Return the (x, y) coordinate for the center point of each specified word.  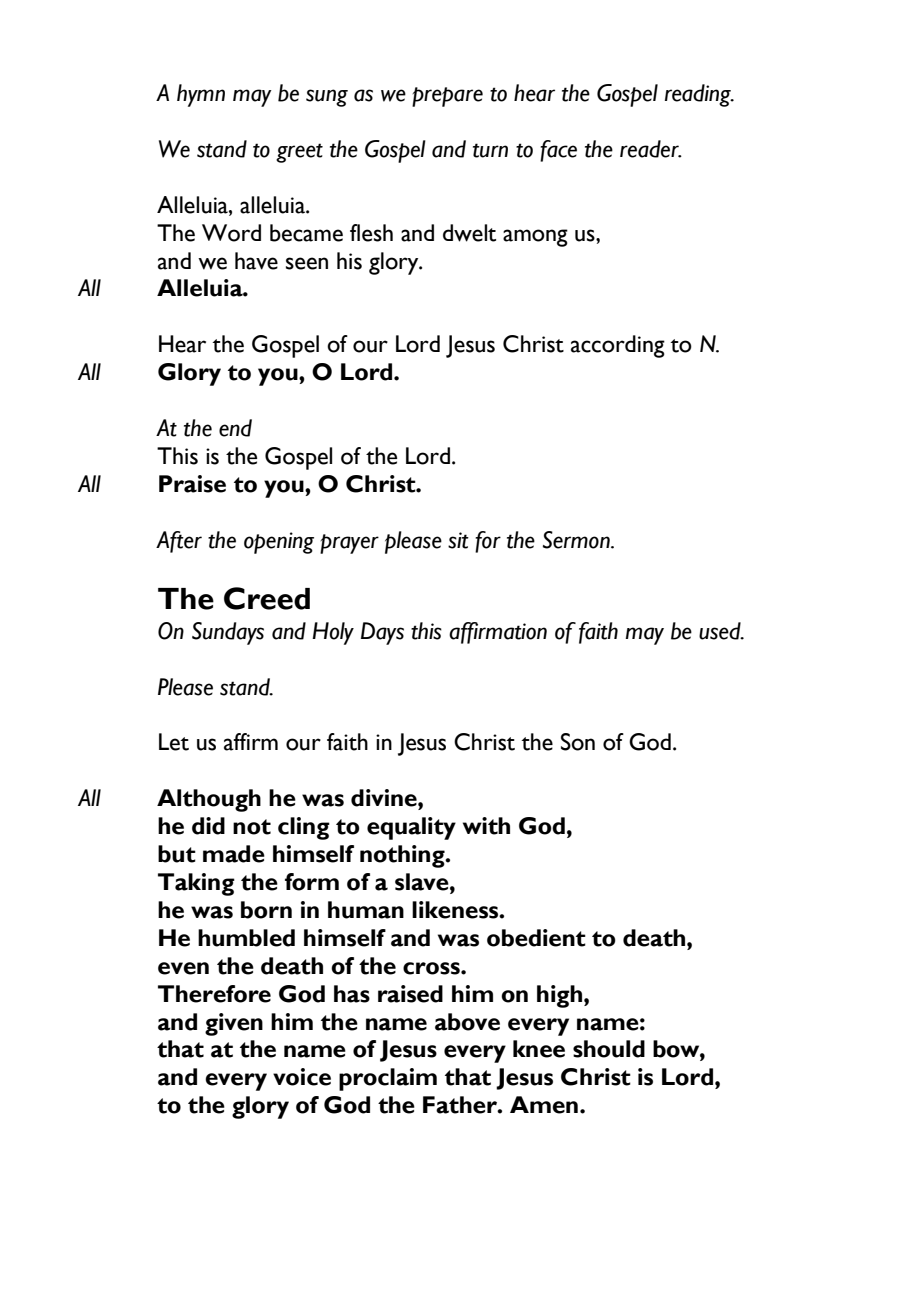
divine (385, 798)
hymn (201, 95)
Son (578, 742)
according (618, 346)
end (235, 428)
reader (650, 149)
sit (458, 540)
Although (209, 800)
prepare (447, 97)
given (234, 1024)
